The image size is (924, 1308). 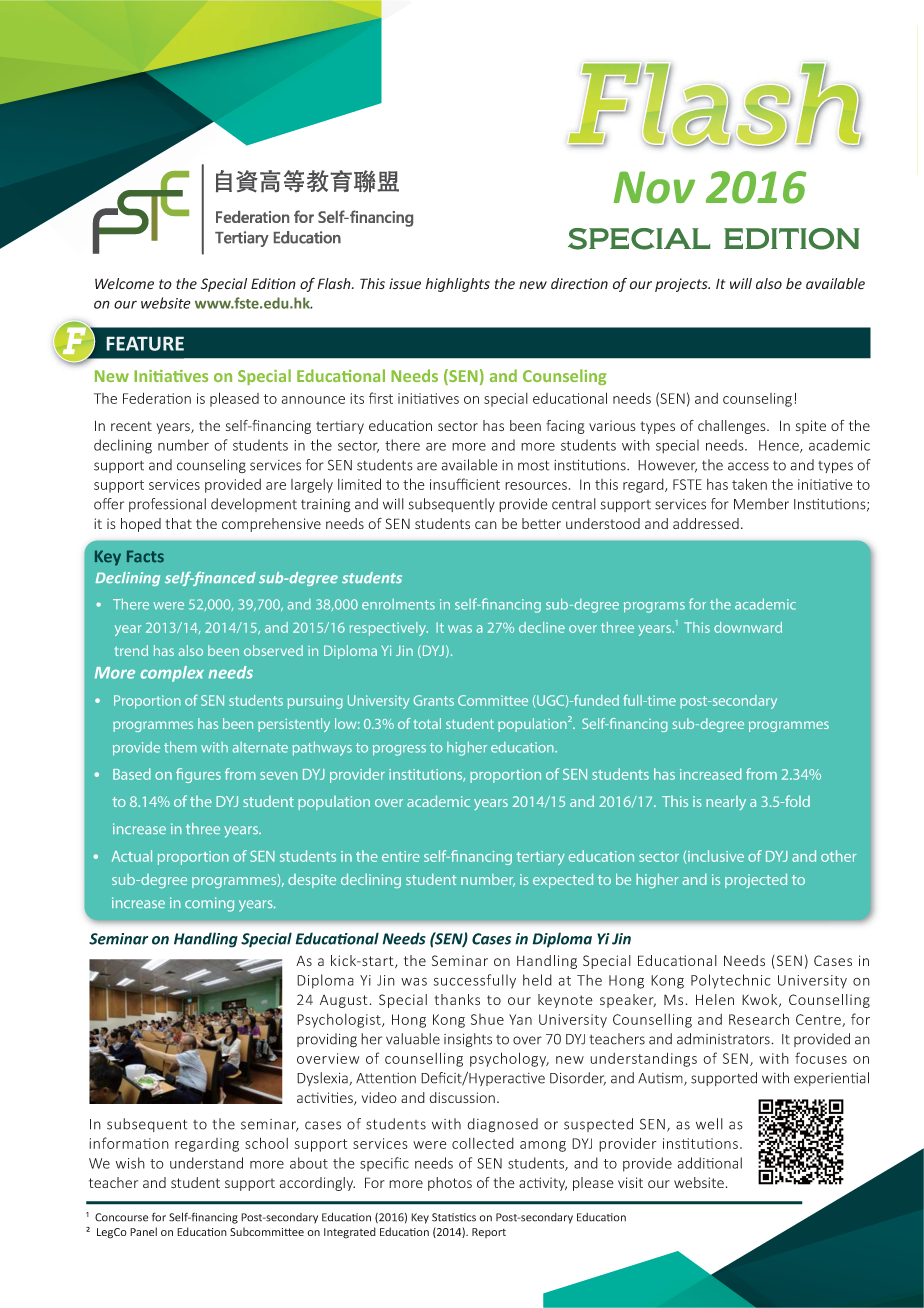 What do you see at coordinates (145, 343) in the image?
I see `FEATURE` at bounding box center [145, 343].
